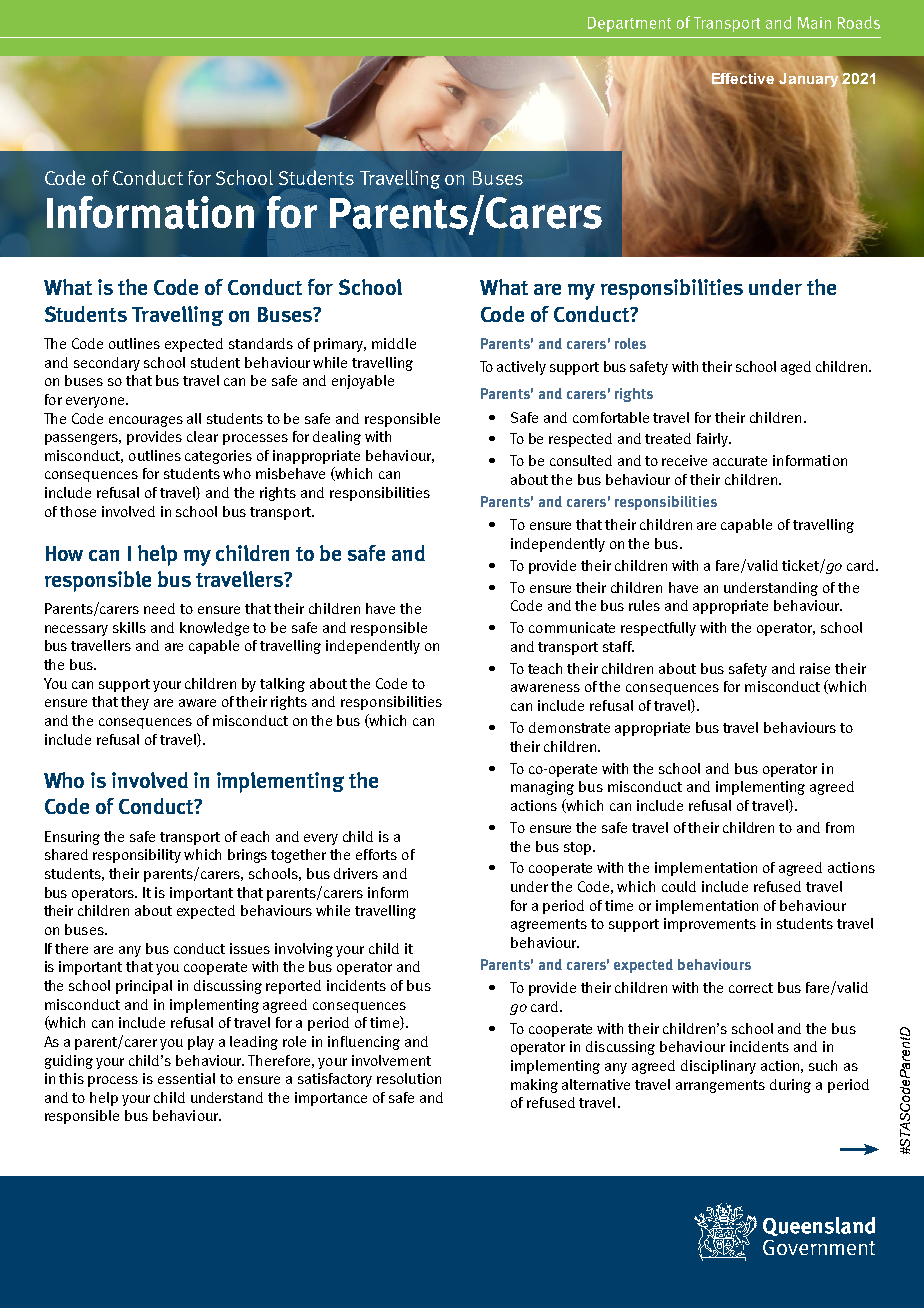  Describe the element at coordinates (679, 886) in the screenshot. I see `could` at that location.
